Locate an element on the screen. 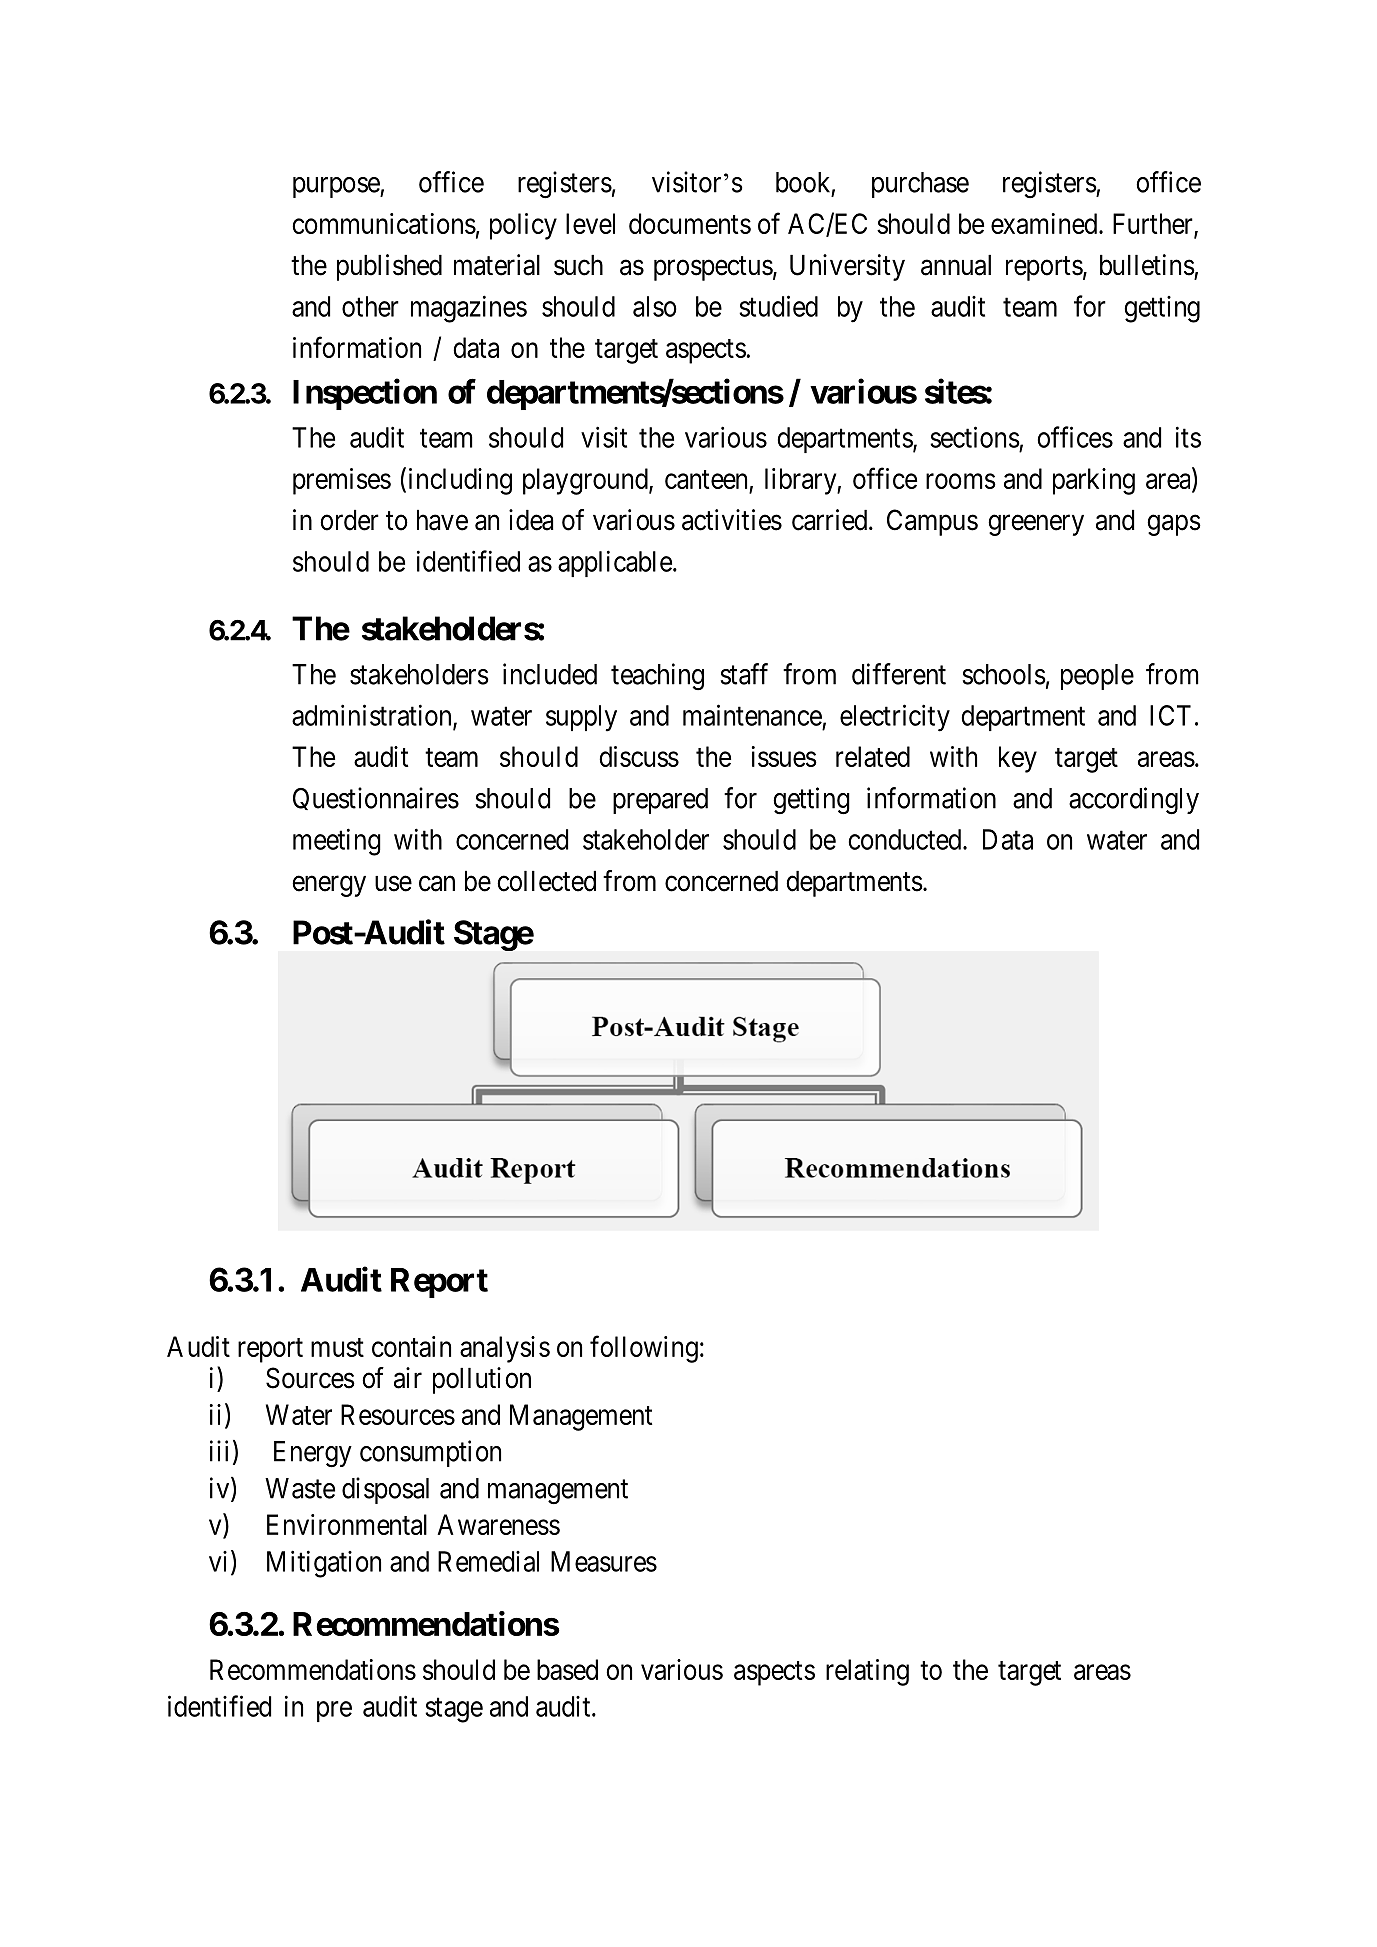 This screenshot has height=1947, width=1377. accordingly is located at coordinates (1134, 801).
